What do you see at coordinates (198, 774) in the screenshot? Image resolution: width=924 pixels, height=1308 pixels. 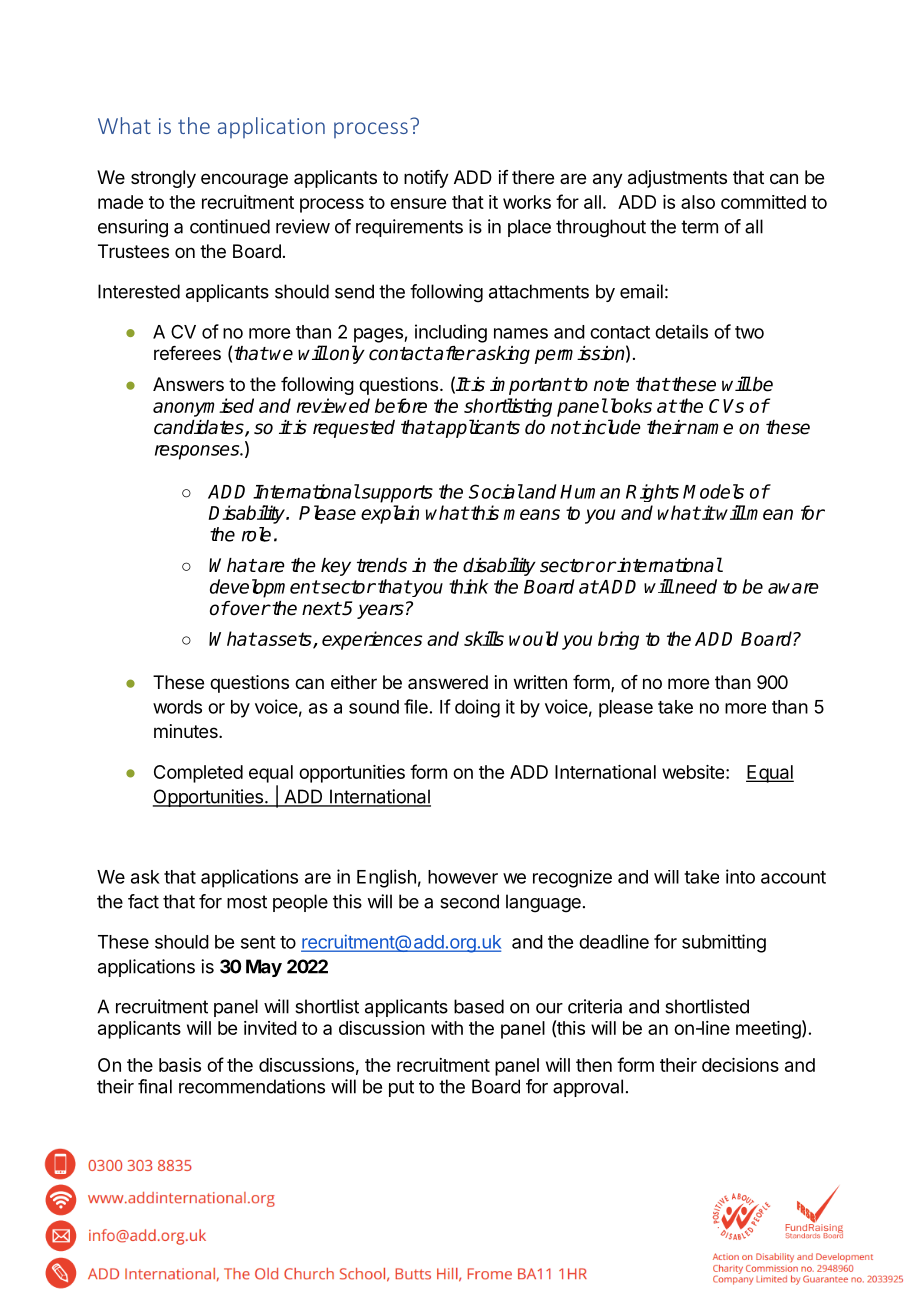 I see `Completed` at bounding box center [198, 774].
